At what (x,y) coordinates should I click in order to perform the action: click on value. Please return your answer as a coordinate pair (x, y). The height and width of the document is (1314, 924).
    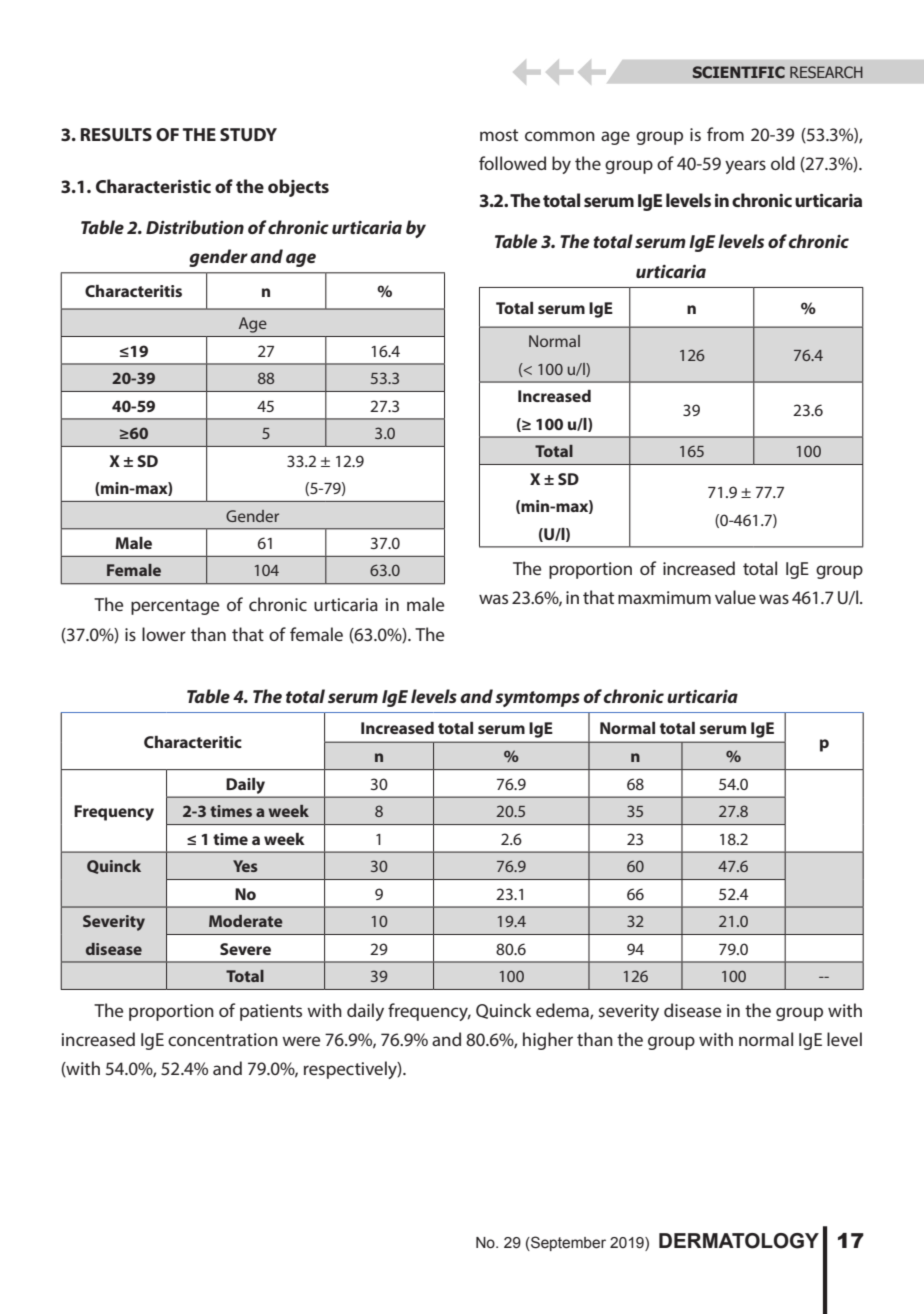
    Looking at the image, I should click on (735, 597).
